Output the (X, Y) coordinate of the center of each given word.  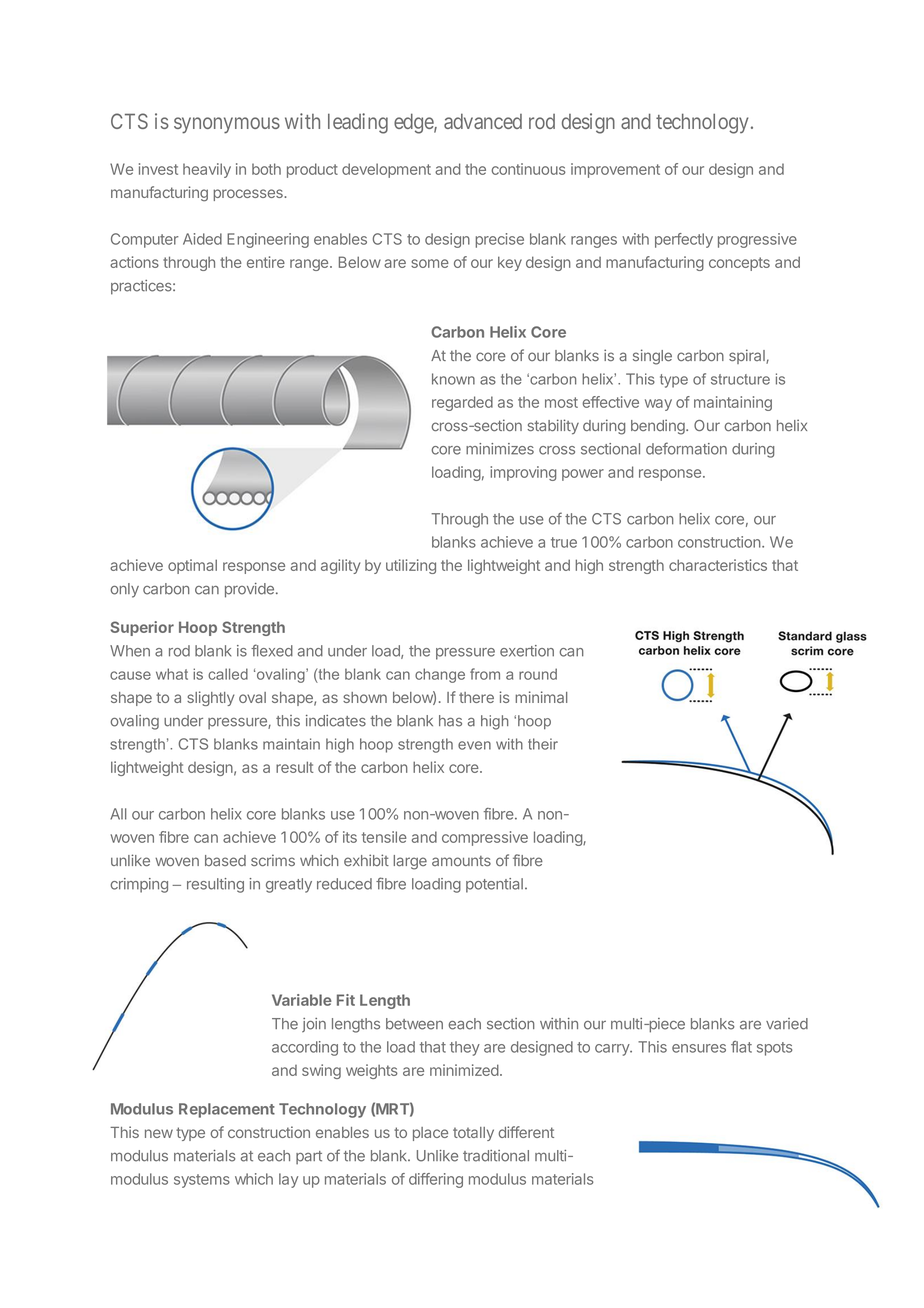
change (440, 675)
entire (266, 262)
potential (494, 885)
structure (740, 379)
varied (787, 1024)
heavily (207, 170)
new (159, 1133)
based (225, 860)
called (228, 674)
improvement (615, 170)
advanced (483, 121)
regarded (462, 403)
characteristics (718, 565)
